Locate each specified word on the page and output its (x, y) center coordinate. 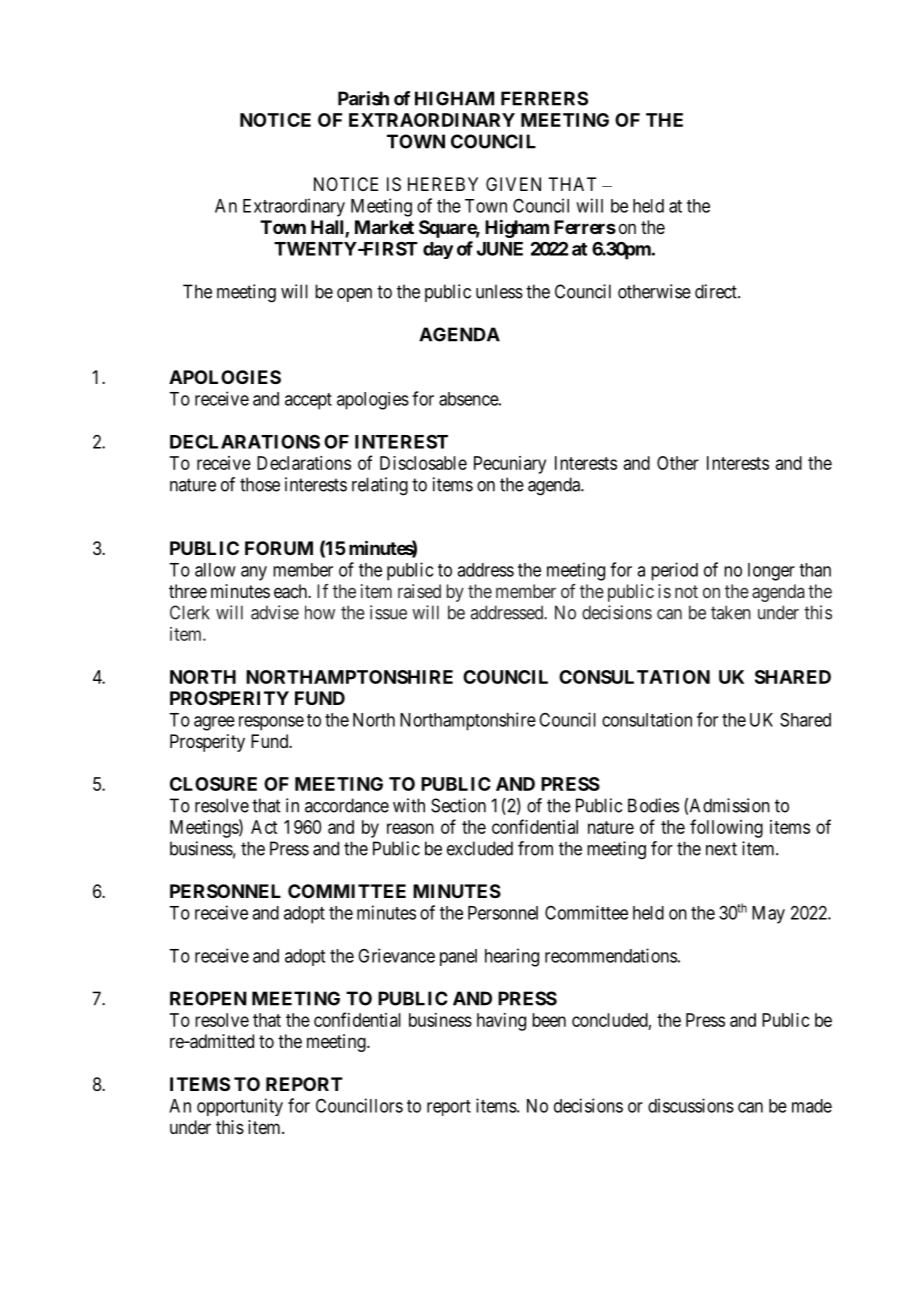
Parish (363, 98)
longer (771, 572)
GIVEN (513, 184)
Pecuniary (510, 465)
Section (458, 805)
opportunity (240, 1107)
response (271, 723)
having (501, 1022)
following (726, 828)
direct (717, 291)
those (260, 484)
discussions (691, 1105)
